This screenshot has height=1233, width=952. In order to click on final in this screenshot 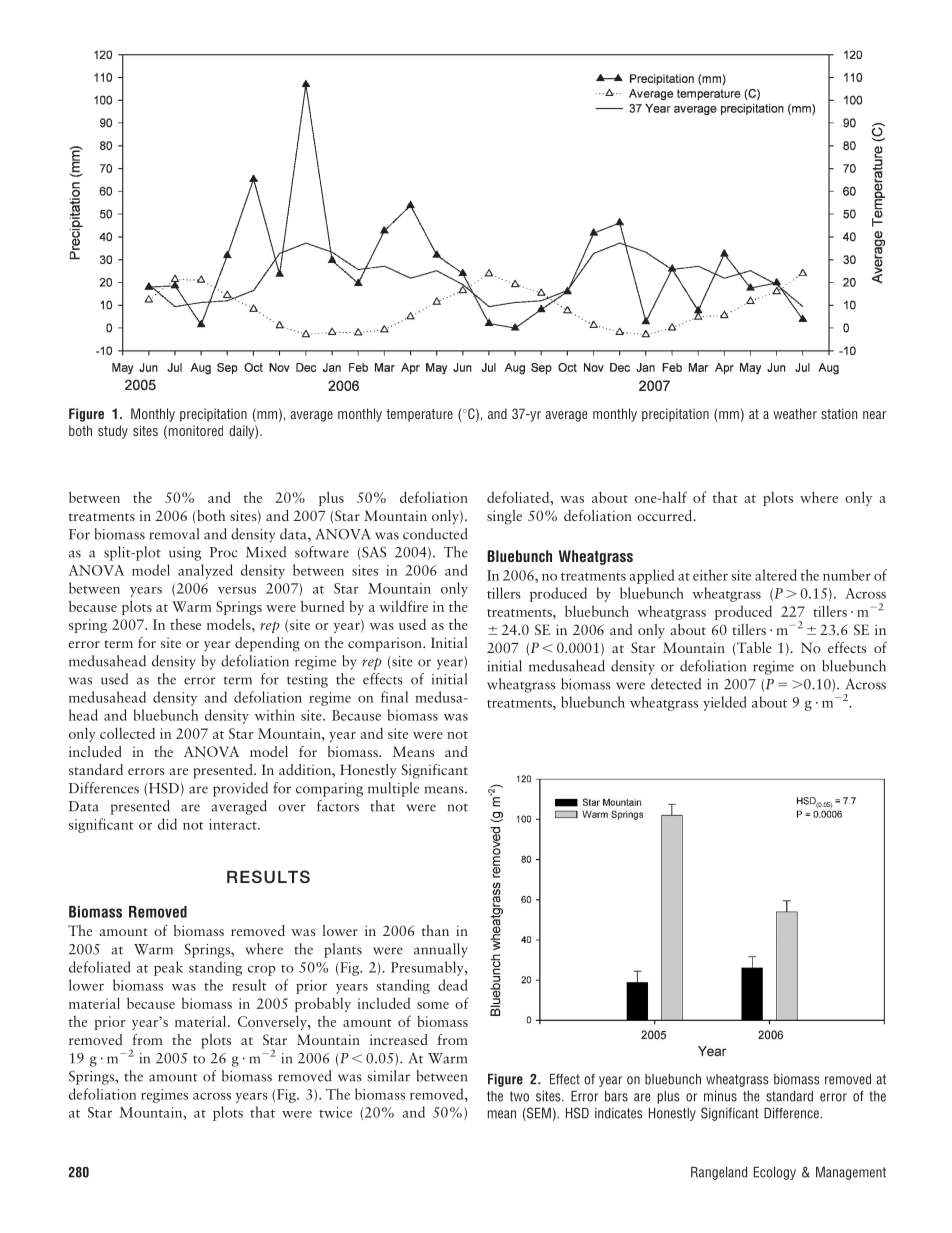, I will do `click(394, 697)`.
